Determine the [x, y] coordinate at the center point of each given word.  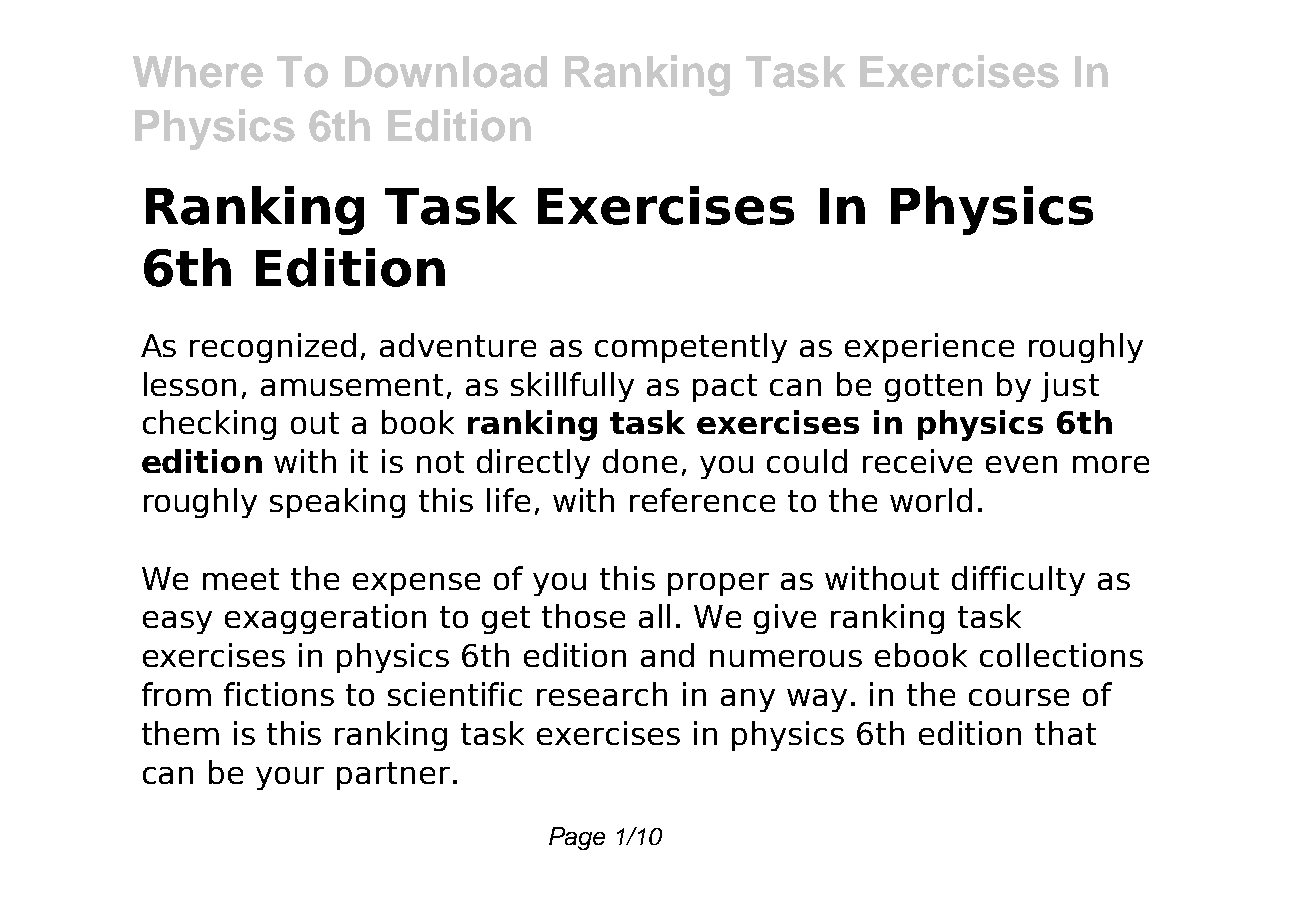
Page [577, 838]
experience [929, 348]
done [640, 461]
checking [209, 425]
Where [198, 72]
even [1021, 464]
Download [446, 72]
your [290, 778]
